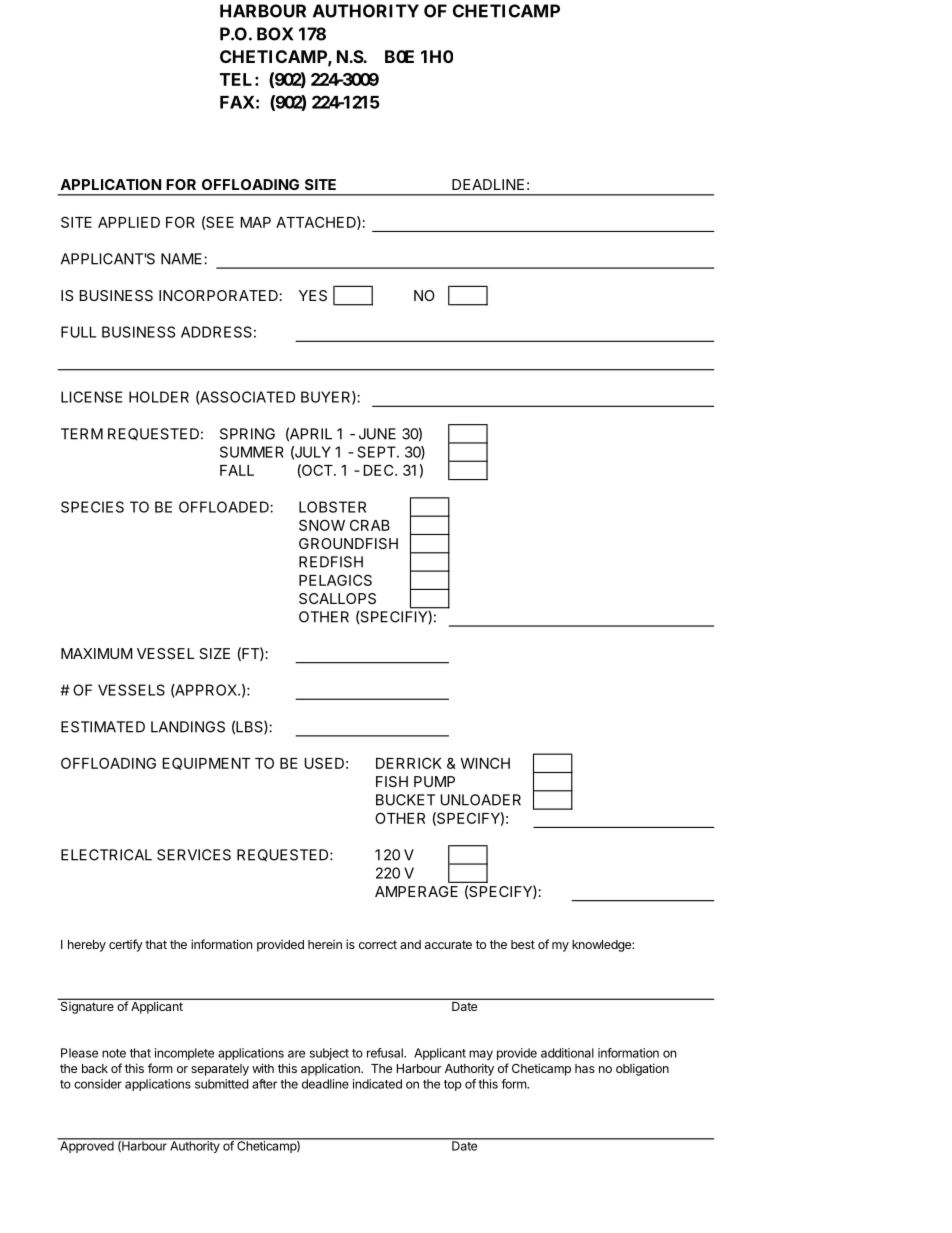  I want to click on CRAB, so click(370, 525).
